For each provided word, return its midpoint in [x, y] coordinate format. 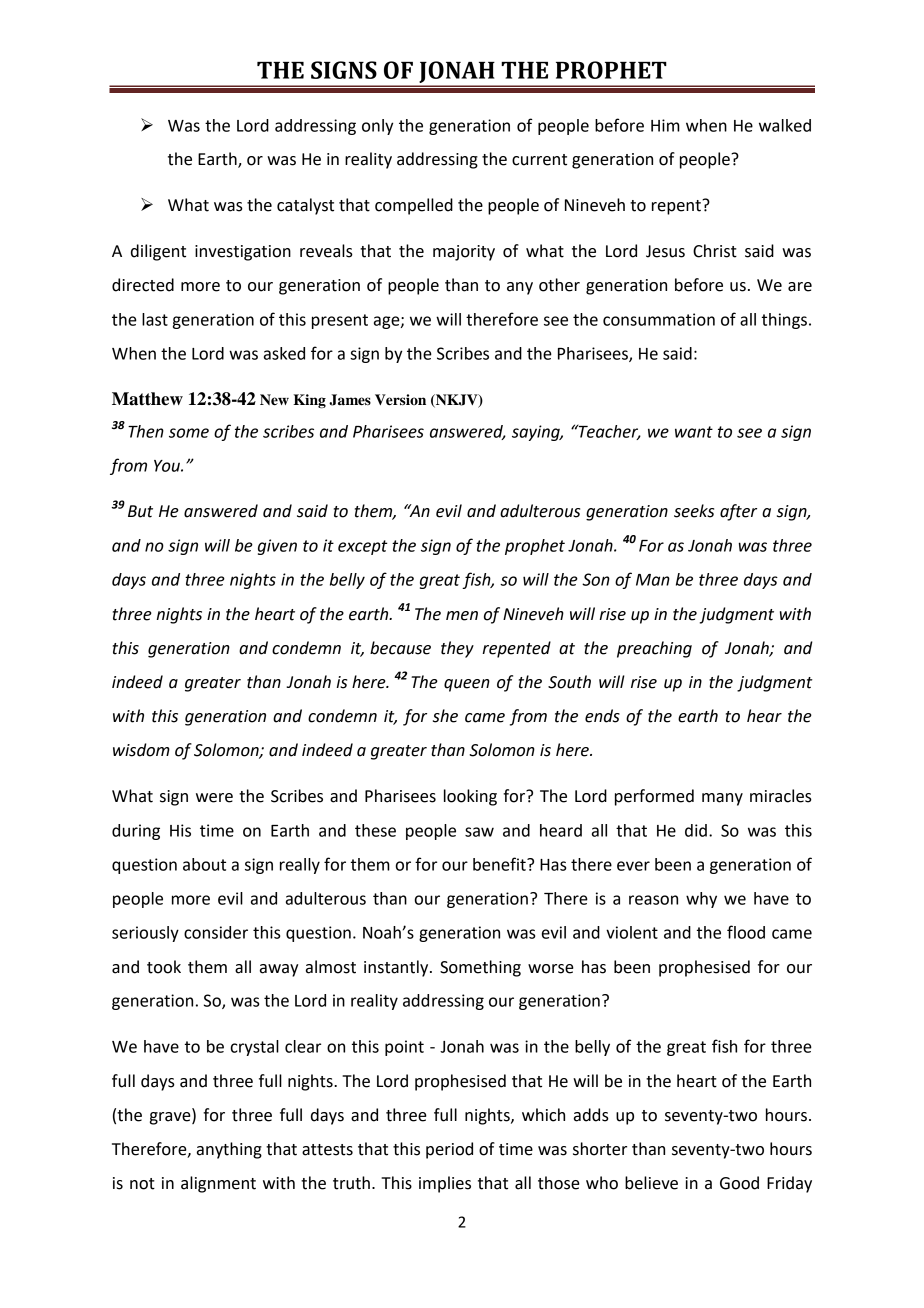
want [694, 432]
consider [216, 932]
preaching [654, 649]
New [274, 400]
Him [665, 125]
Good [739, 1183]
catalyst [305, 206]
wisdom [141, 750]
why [701, 900]
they [457, 649]
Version [400, 400]
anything [229, 1150]
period [449, 1150]
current [539, 160]
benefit [500, 864]
